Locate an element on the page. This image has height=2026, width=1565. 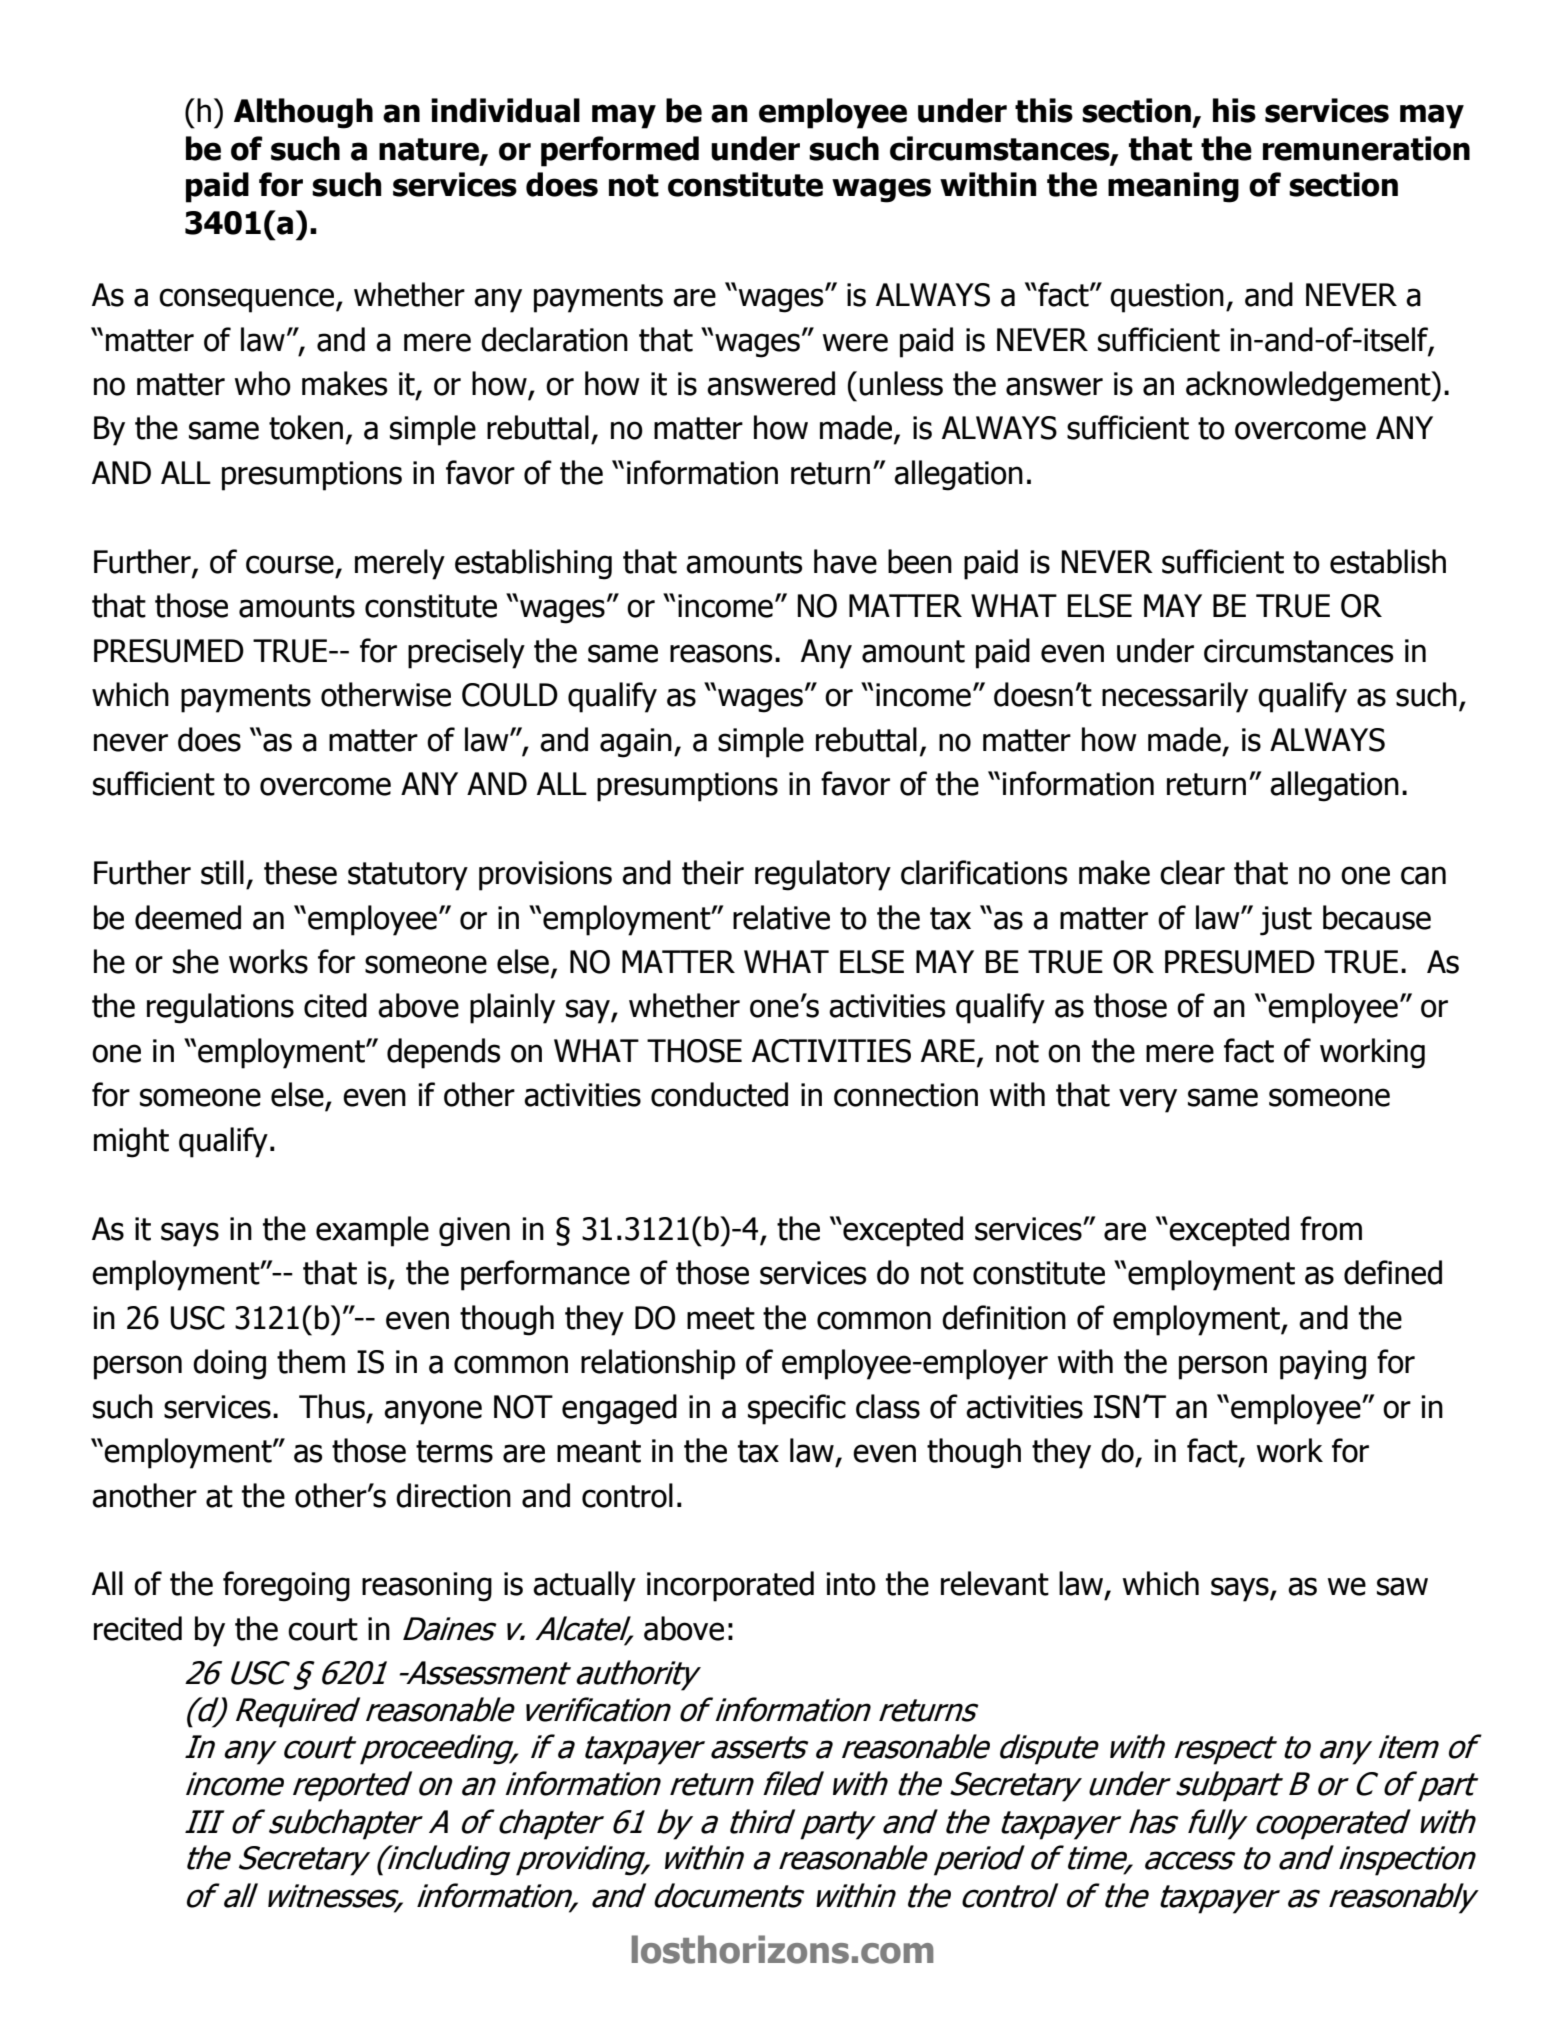
remuneration is located at coordinates (1366, 148).
